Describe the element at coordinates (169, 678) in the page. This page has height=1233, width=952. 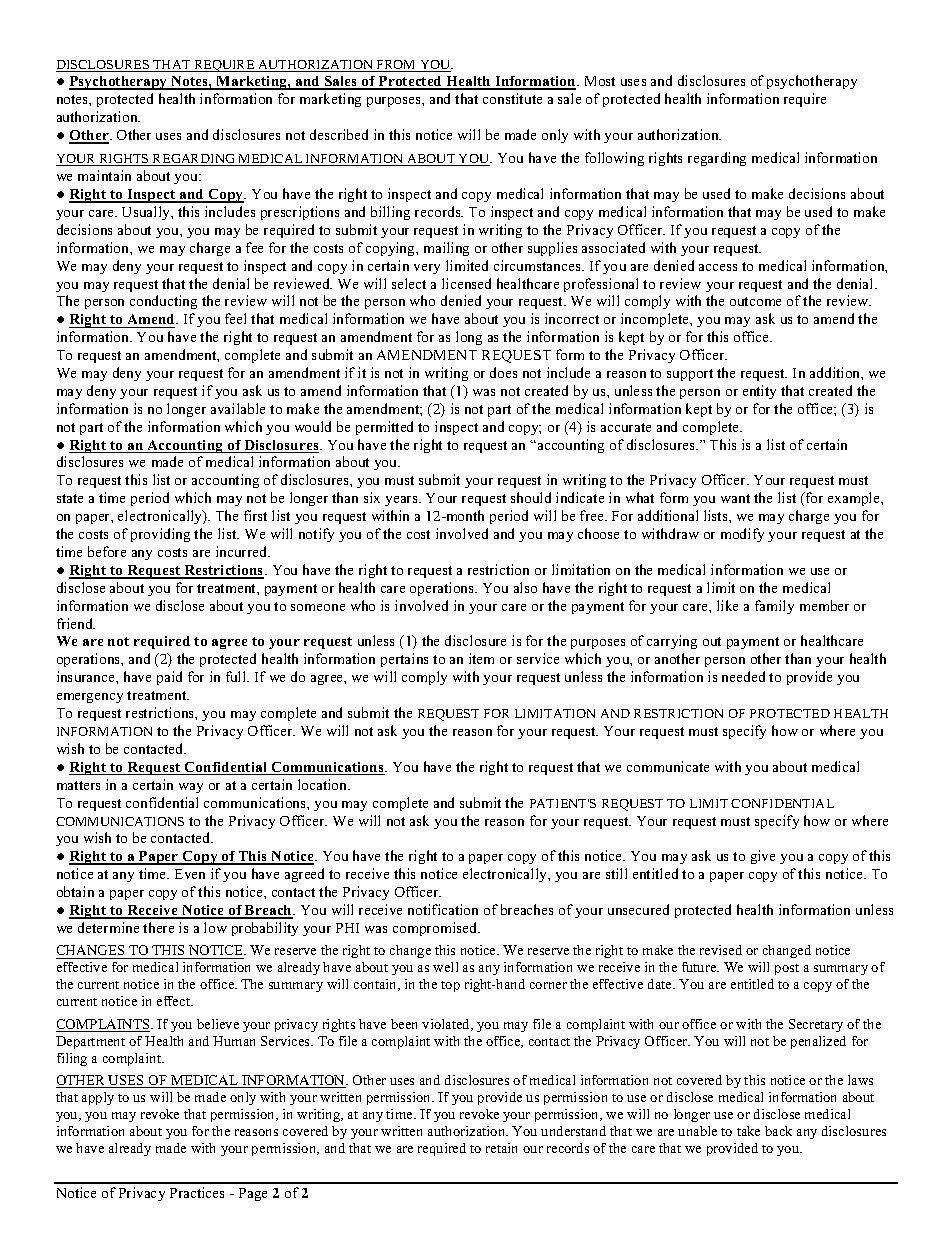
I see `paid` at that location.
